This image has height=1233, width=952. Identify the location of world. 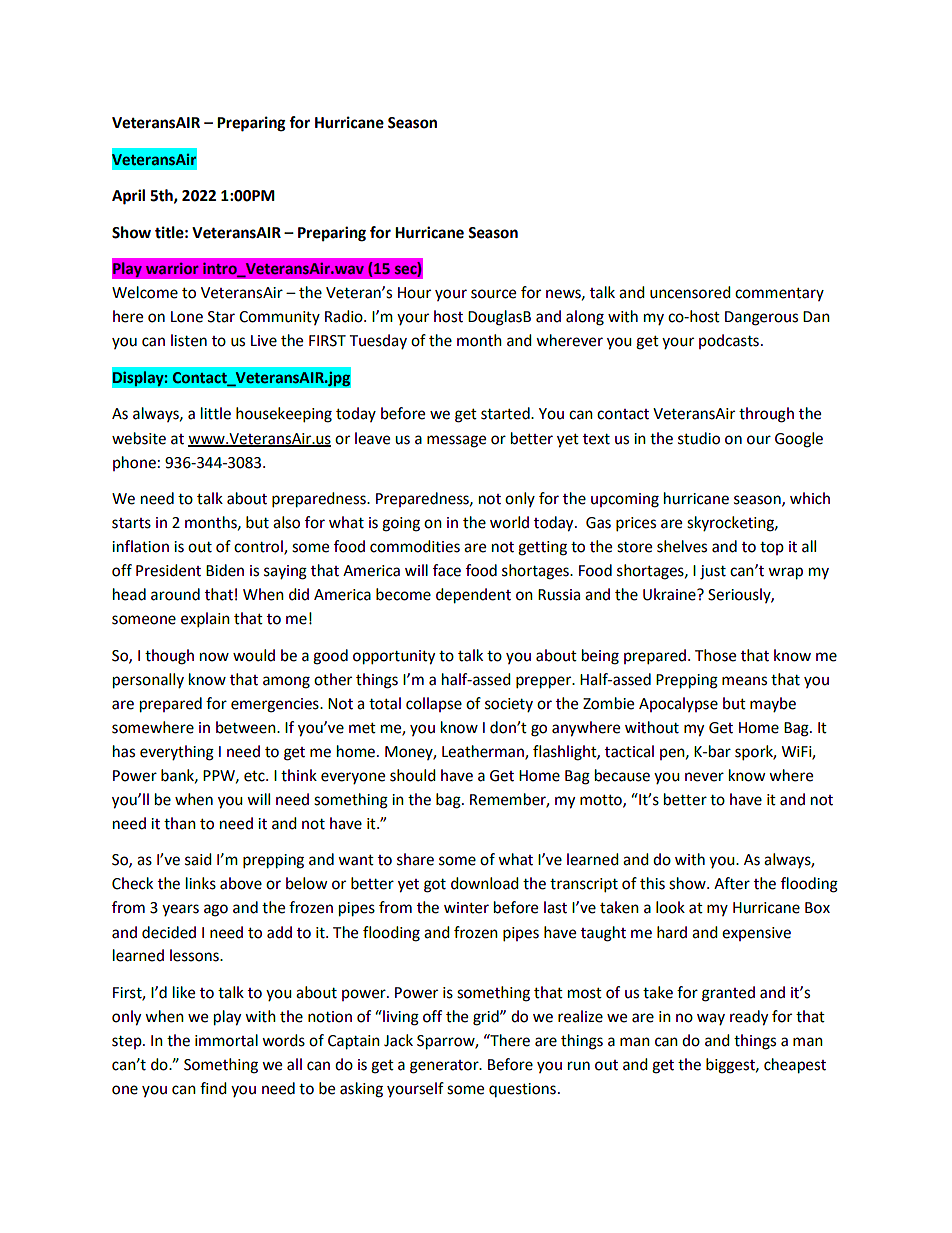
(509, 522).
